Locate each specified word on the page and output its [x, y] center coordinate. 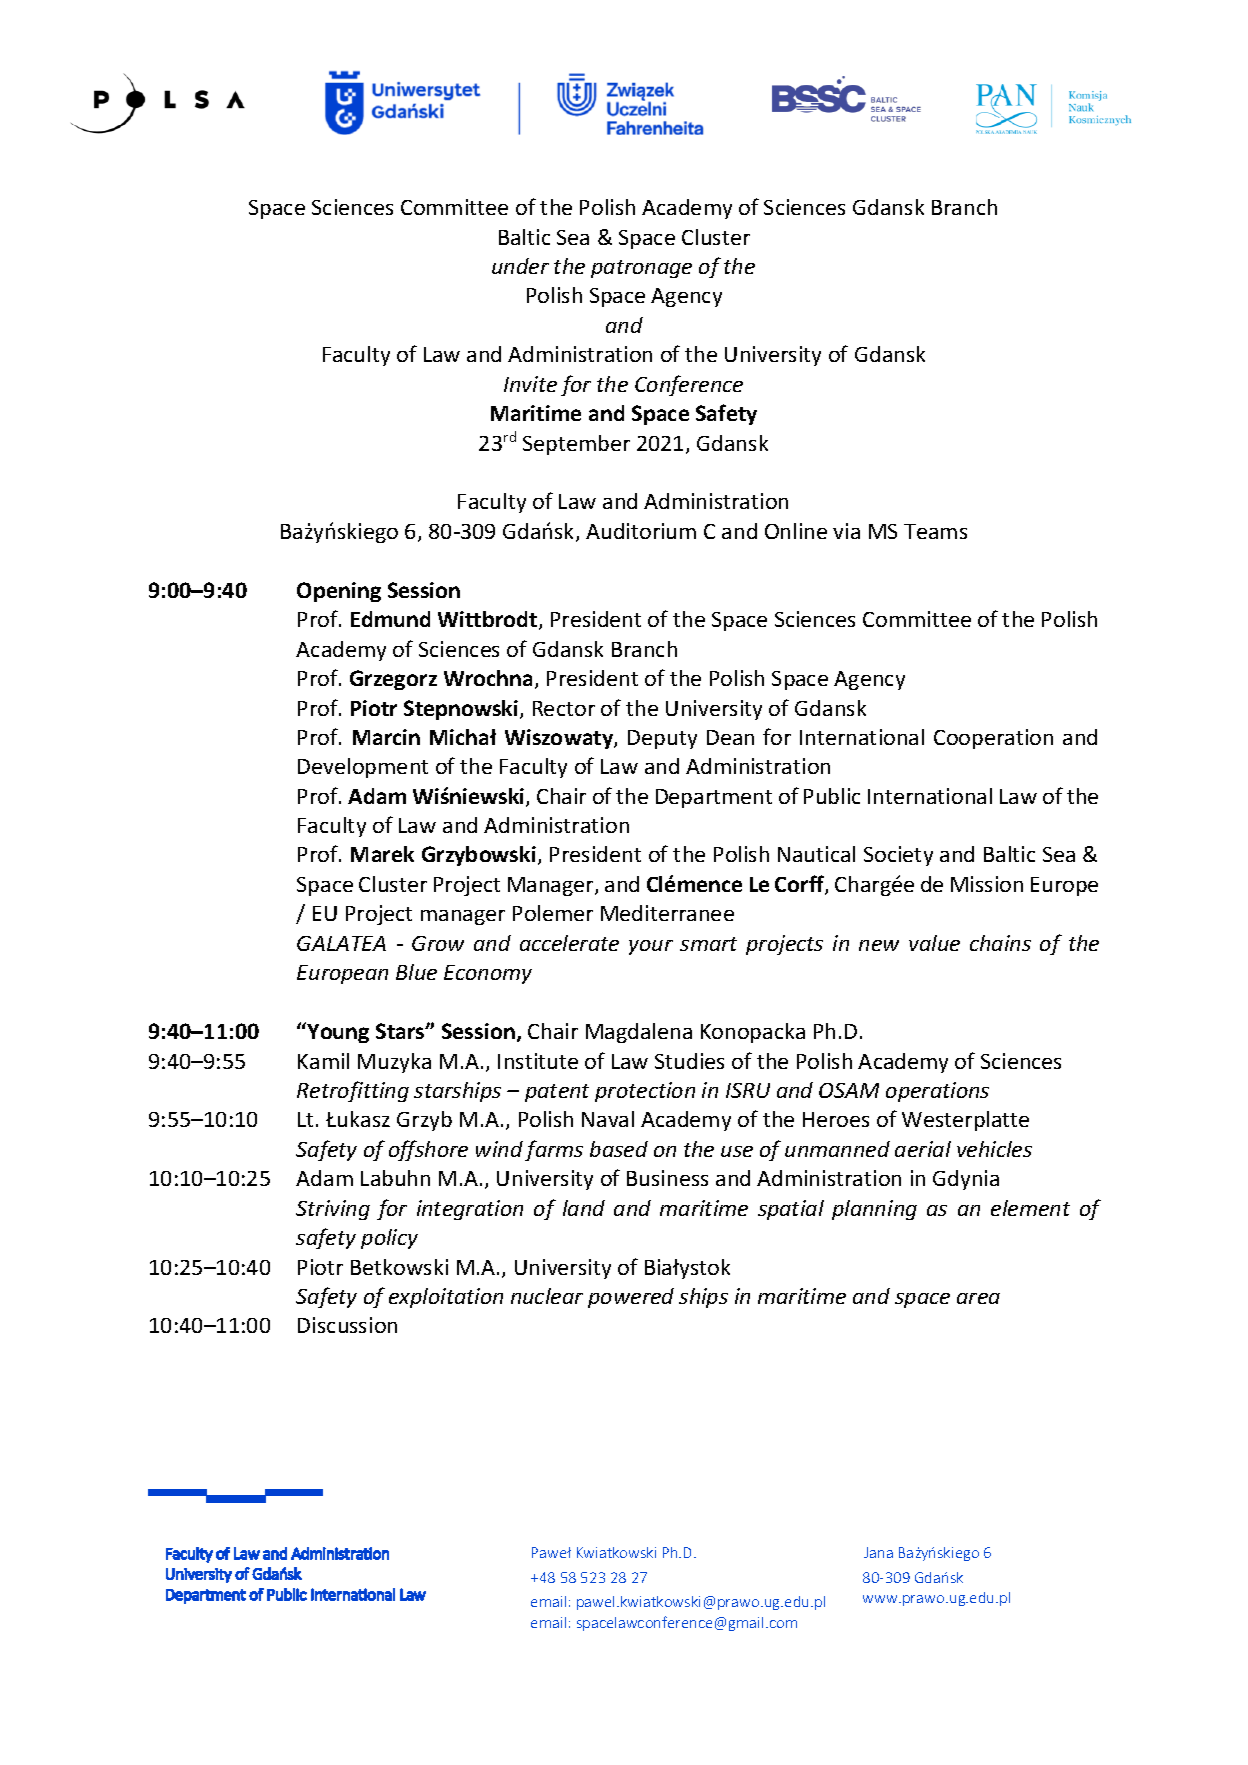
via [846, 531]
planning [874, 1210]
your [651, 947]
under [520, 266]
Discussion [347, 1325]
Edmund [390, 619]
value [934, 943]
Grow [438, 943]
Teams [935, 531]
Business [667, 1178]
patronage [641, 269]
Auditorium [641, 531]
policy [389, 1239]
